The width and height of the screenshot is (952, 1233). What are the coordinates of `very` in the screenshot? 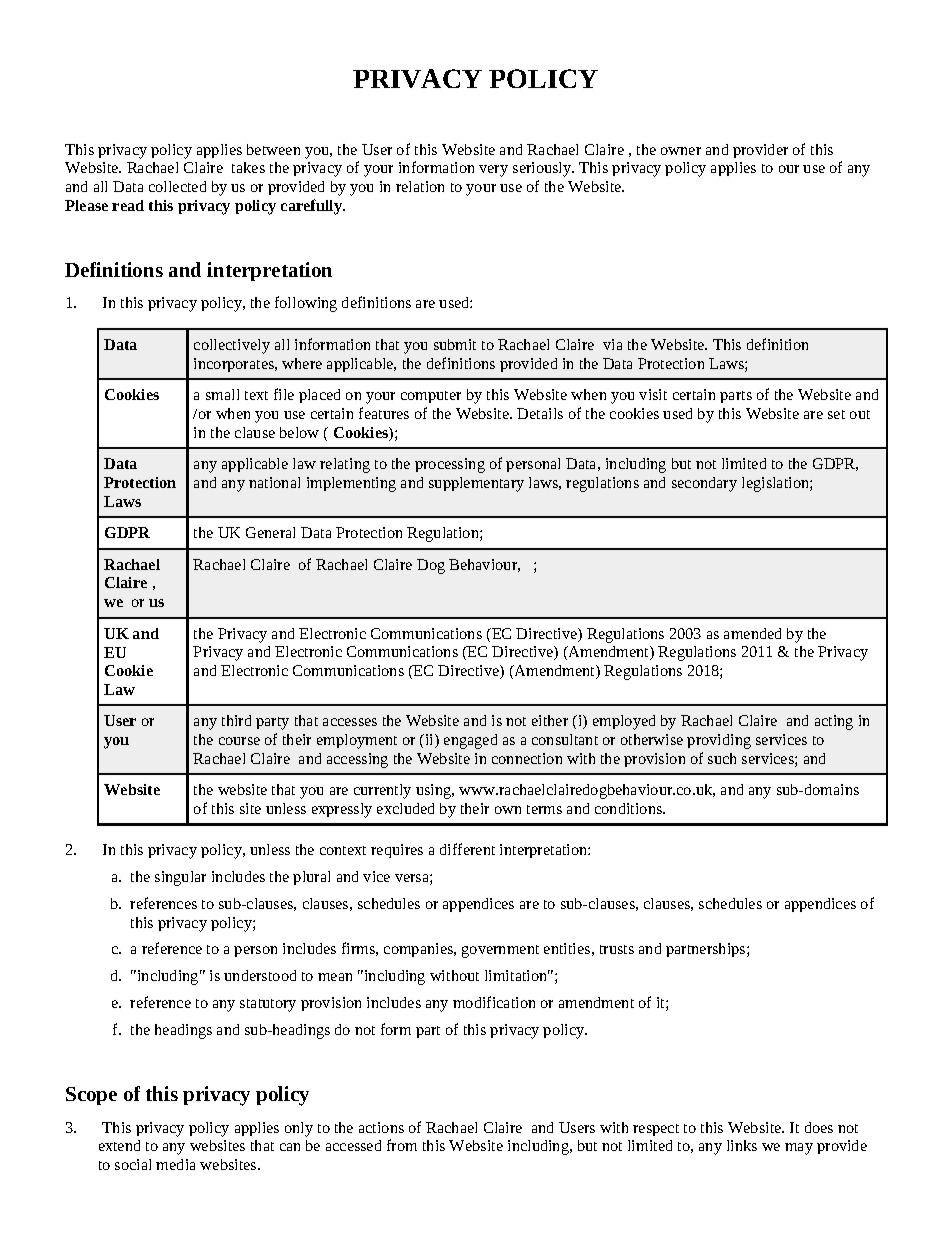 It's located at (493, 171).
